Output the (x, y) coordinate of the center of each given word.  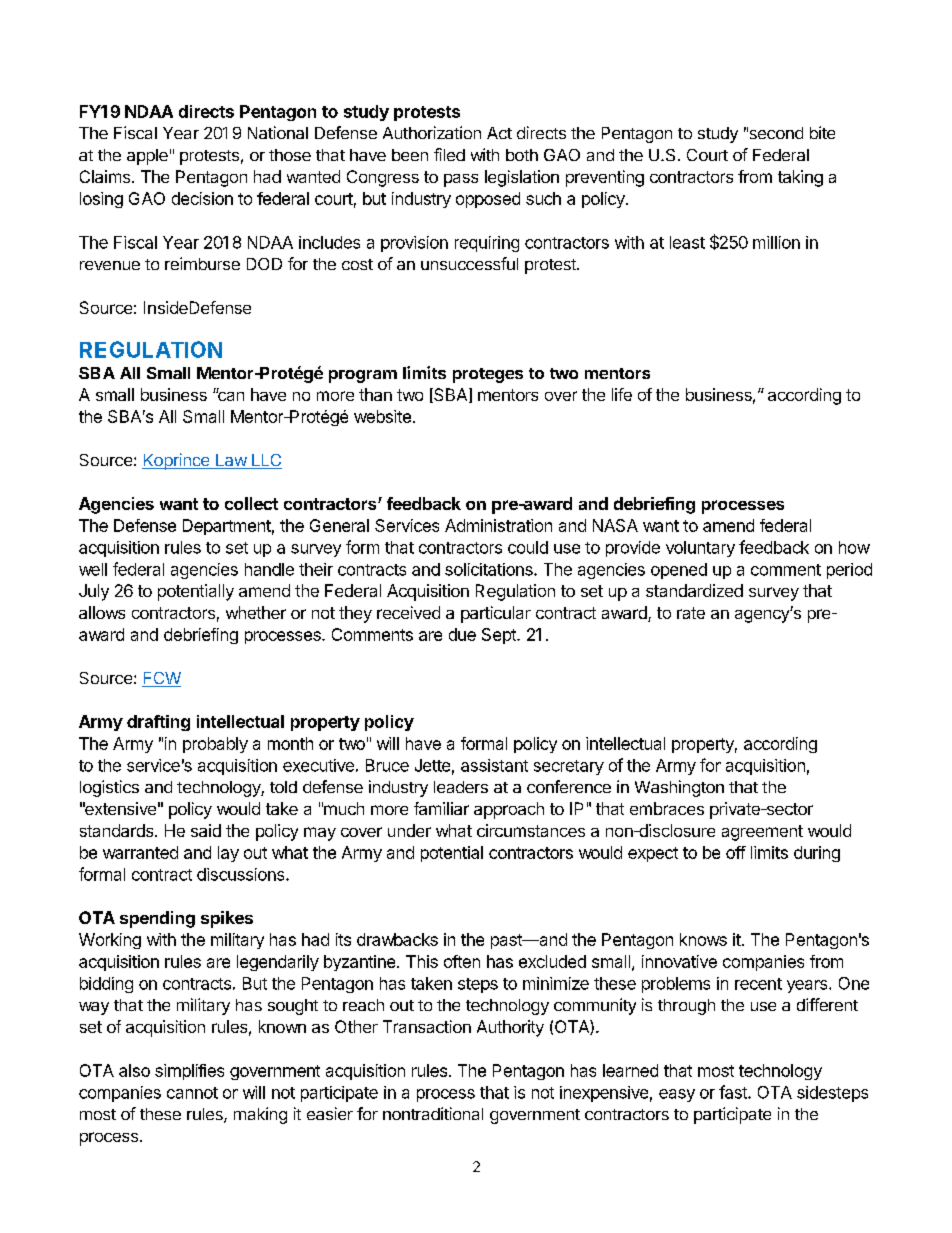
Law (230, 461)
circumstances (531, 830)
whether (256, 612)
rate (691, 613)
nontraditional (433, 1113)
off (736, 852)
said (206, 830)
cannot (192, 1093)
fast (734, 1092)
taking (800, 178)
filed (449, 154)
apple (147, 157)
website (382, 416)
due (462, 634)
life (622, 394)
